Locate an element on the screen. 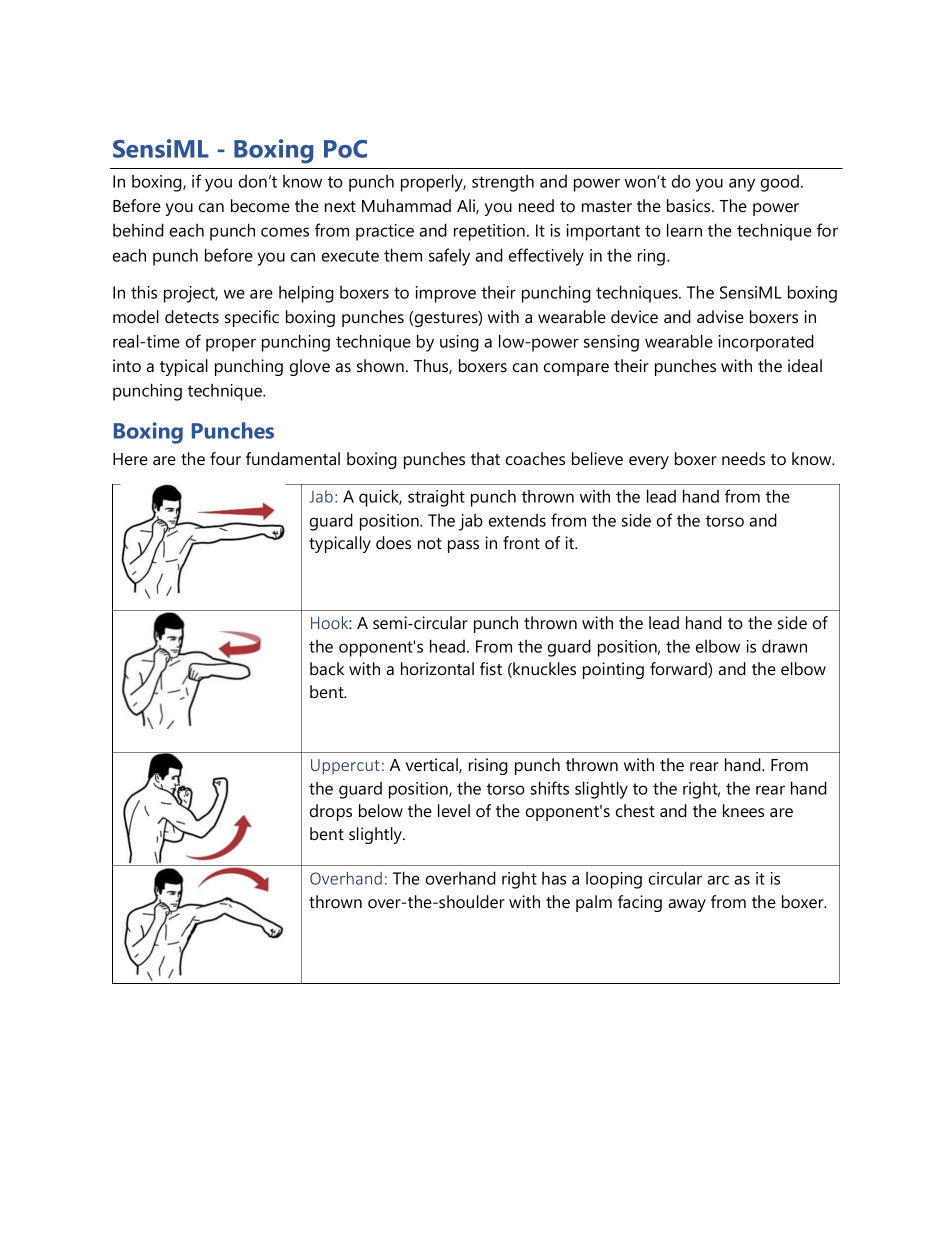 Image resolution: width=952 pixels, height=1233 pixels. head is located at coordinates (447, 646).
